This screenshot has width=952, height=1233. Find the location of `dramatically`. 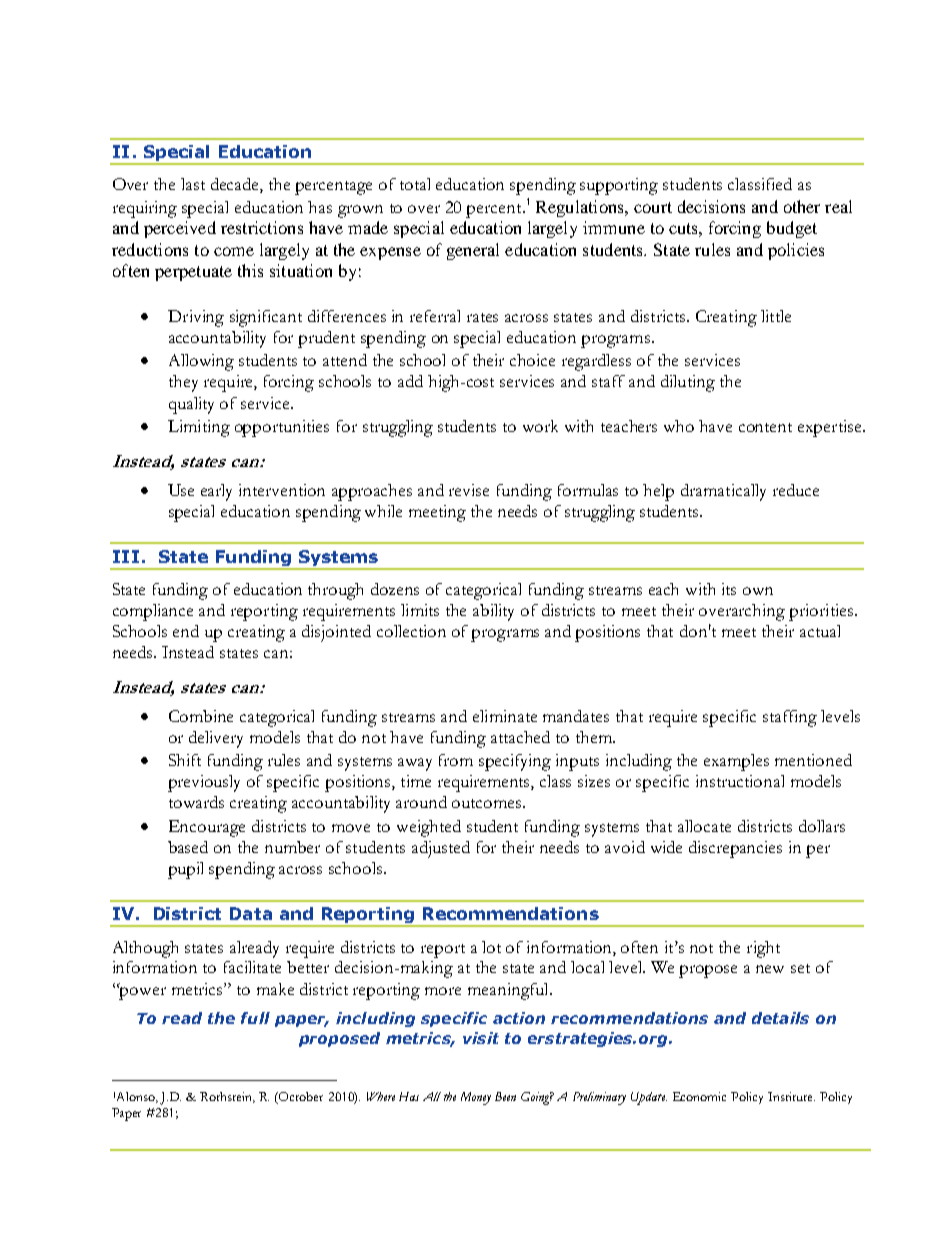

dramatically is located at coordinates (723, 492).
